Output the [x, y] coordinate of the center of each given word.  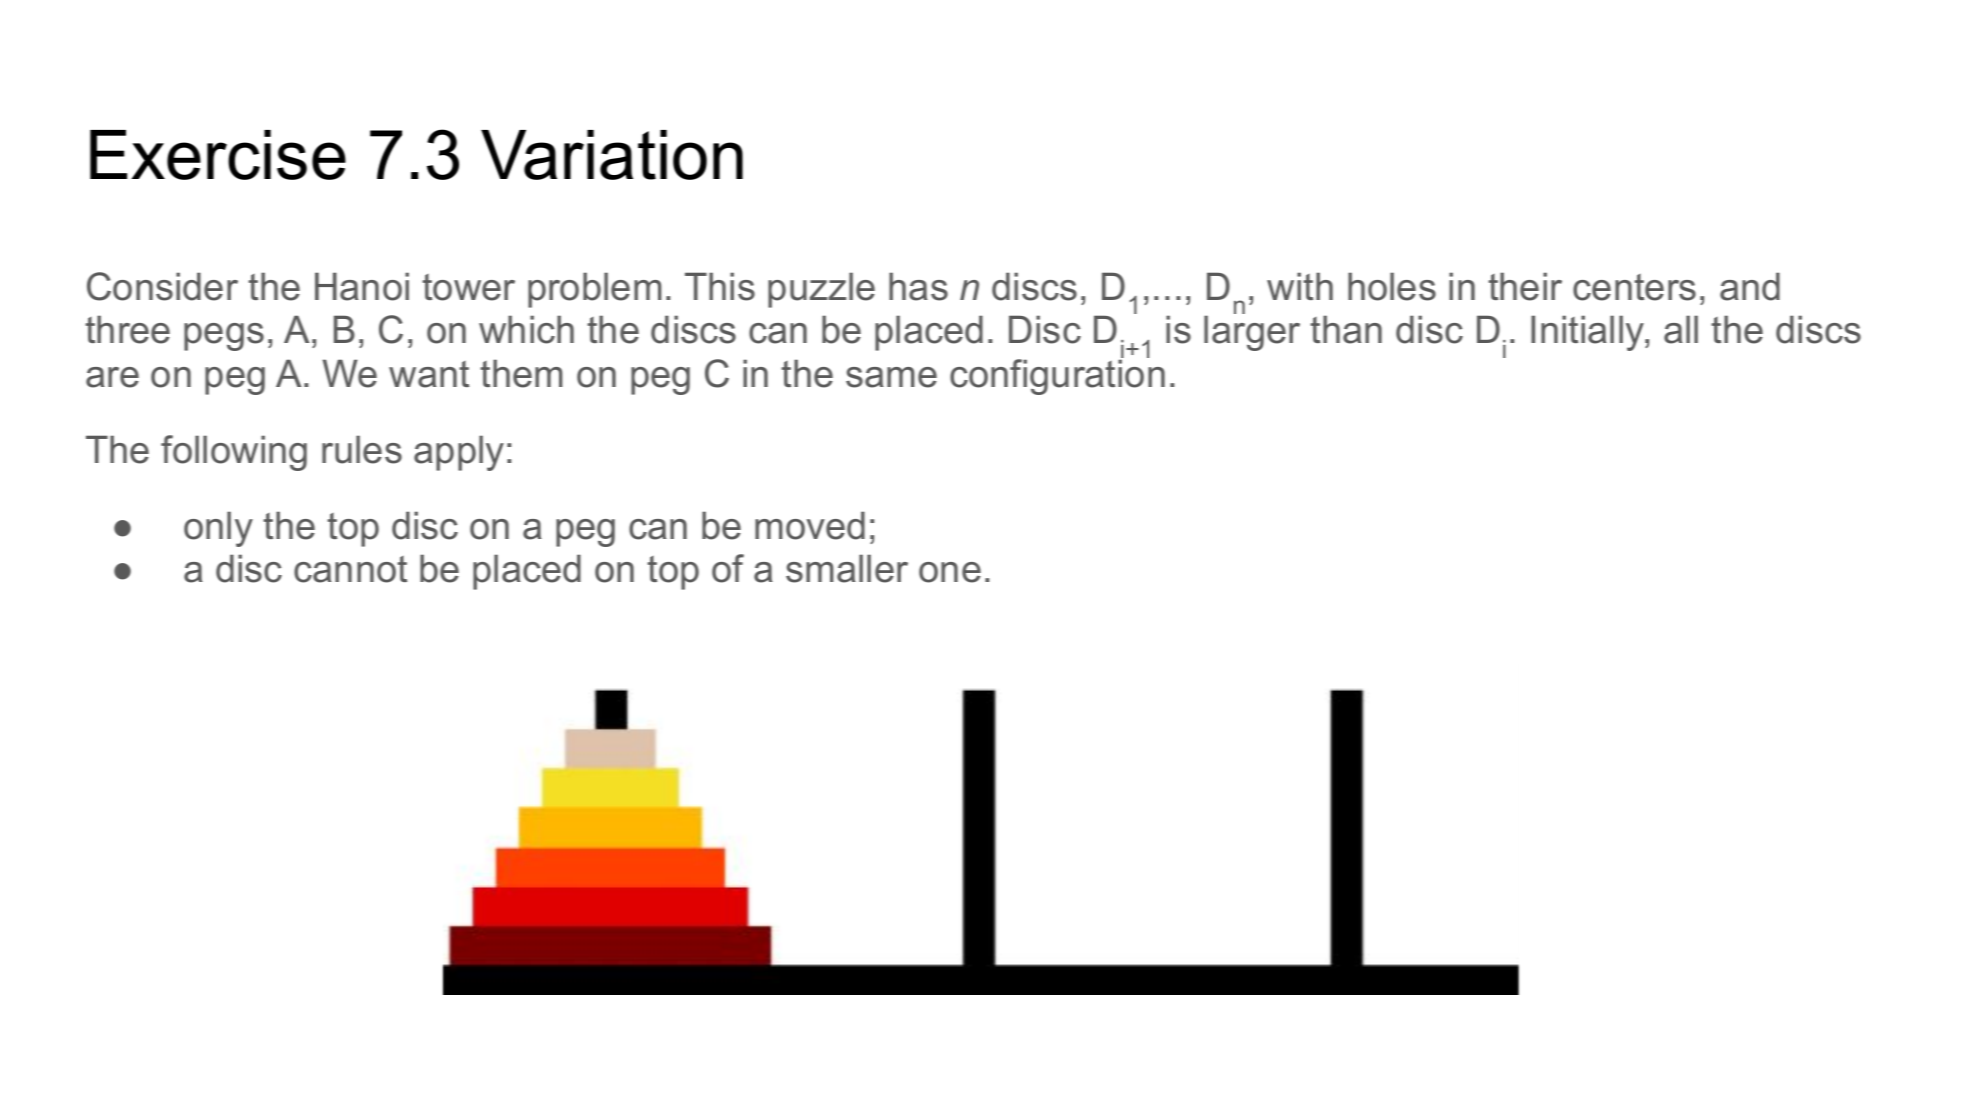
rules [362, 449]
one [950, 572]
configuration [1057, 376]
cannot [350, 569]
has [918, 286]
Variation [612, 155]
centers [1634, 287]
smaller [847, 568]
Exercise [218, 155]
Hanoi [362, 286]
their [1525, 286]
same [891, 377]
